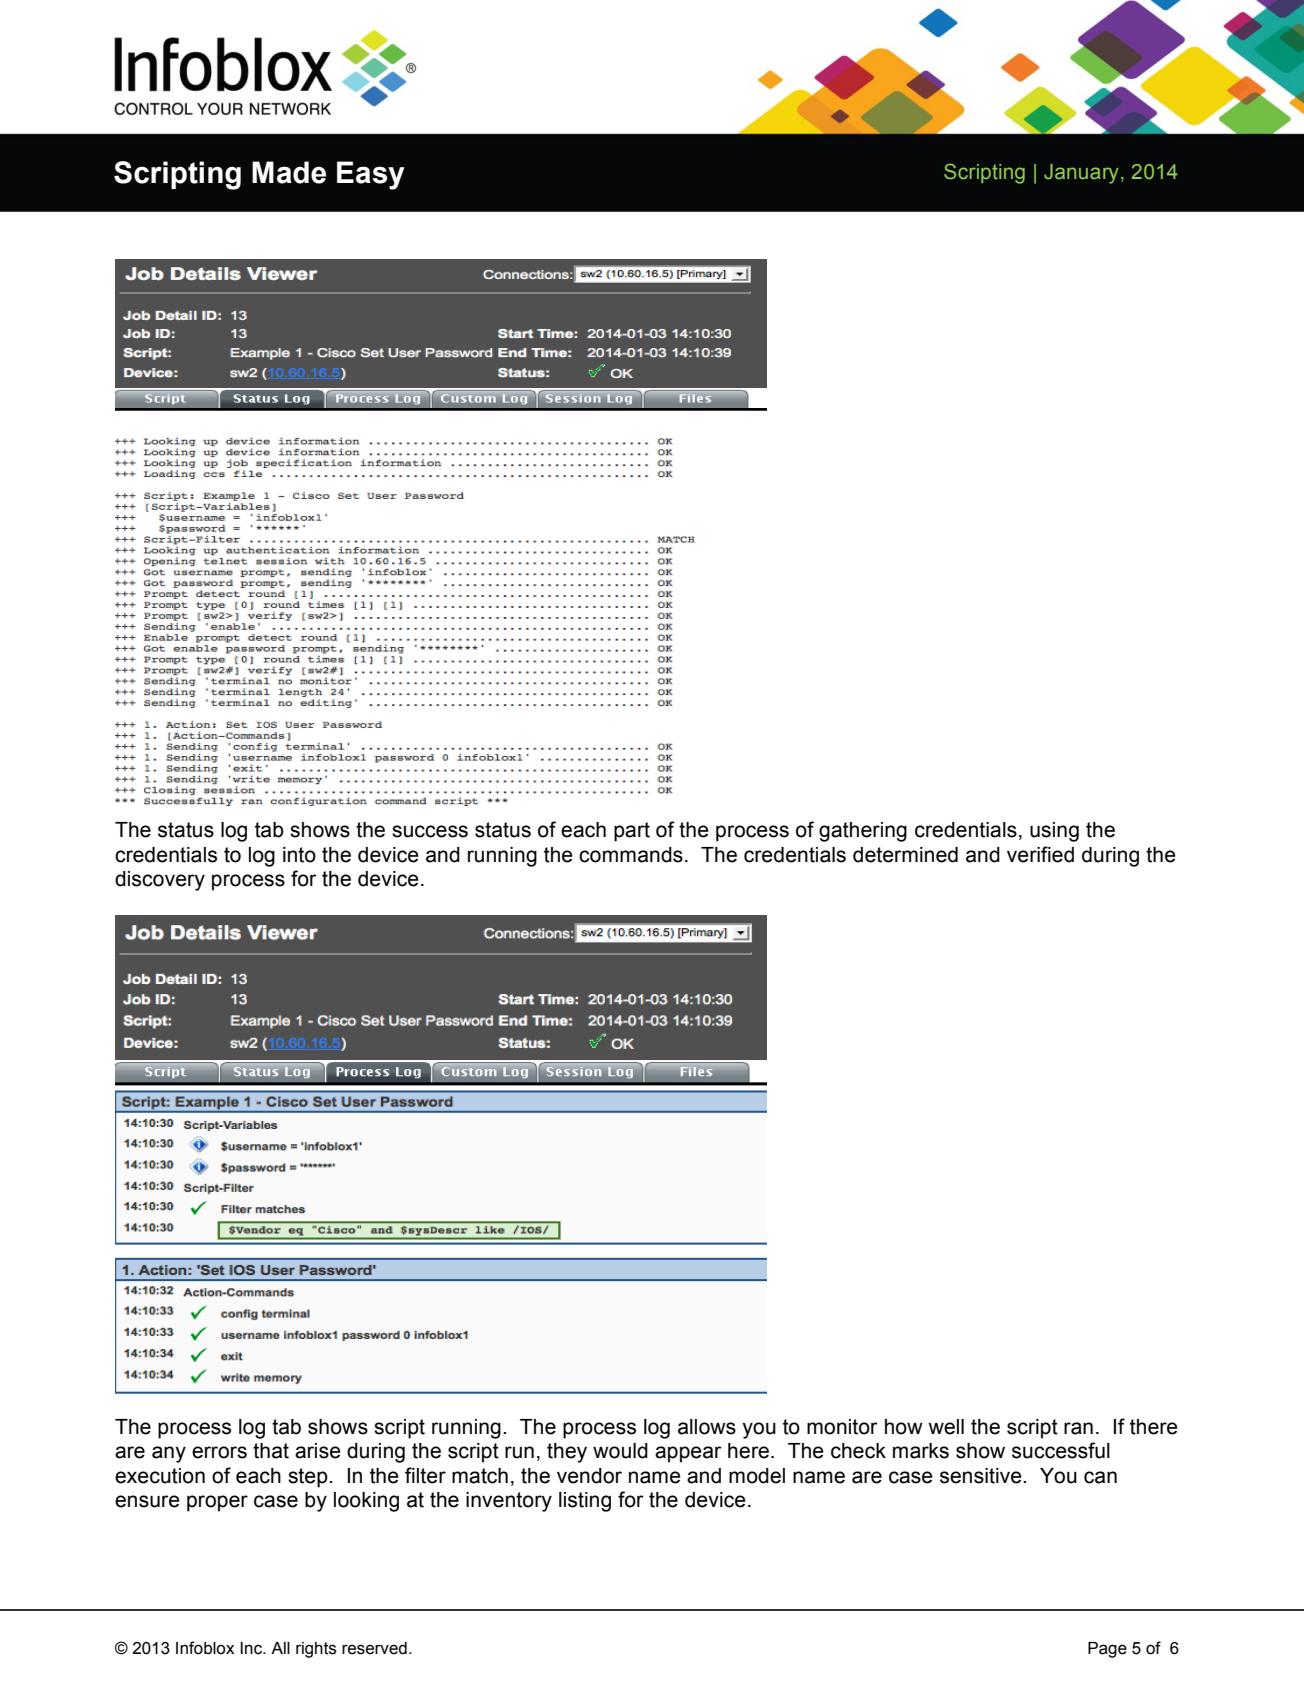 The height and width of the screenshot is (1688, 1304). I want to click on errors, so click(219, 1452).
